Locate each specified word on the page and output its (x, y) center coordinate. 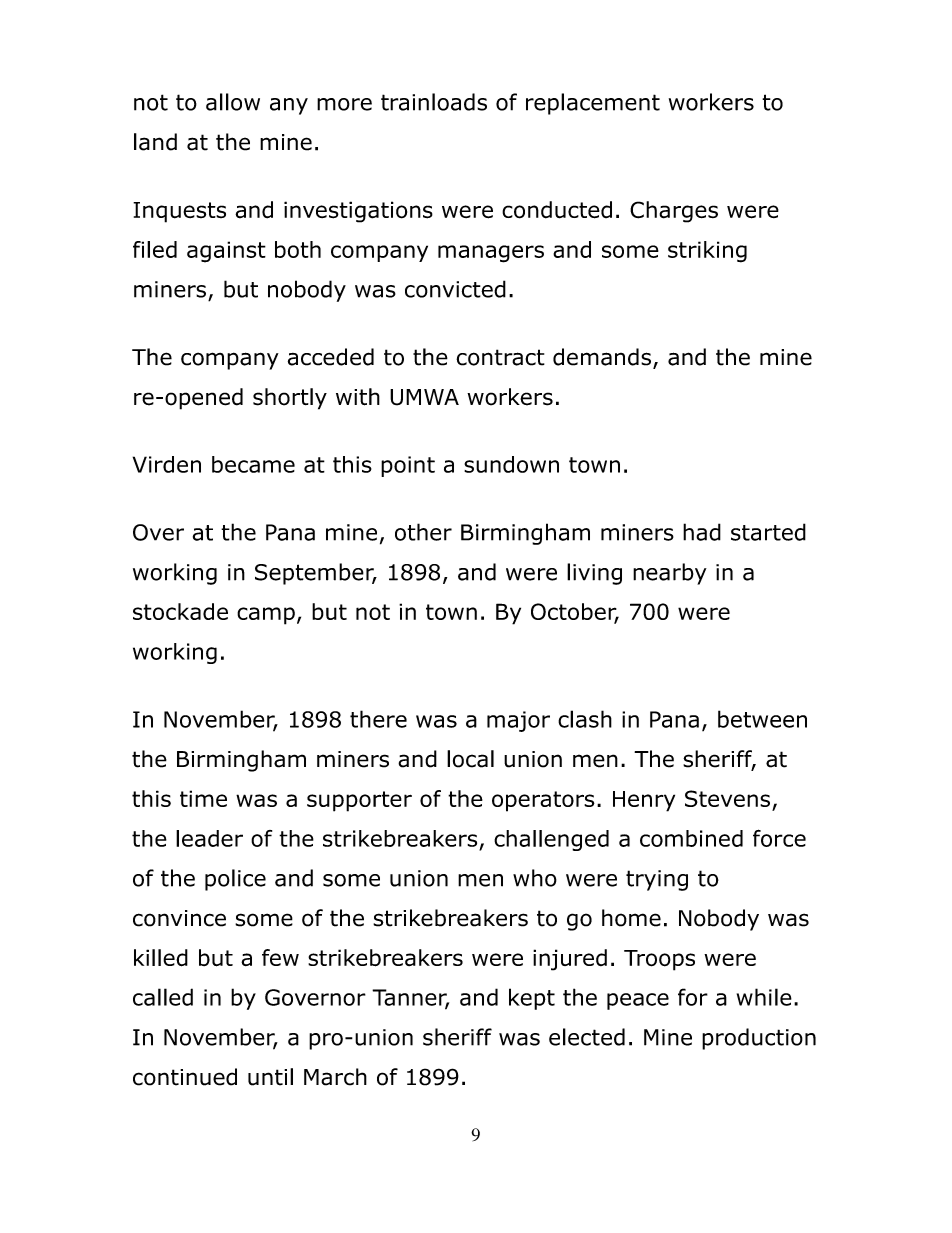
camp (266, 616)
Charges (674, 212)
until (270, 1077)
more (344, 104)
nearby (670, 574)
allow (233, 102)
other (423, 532)
